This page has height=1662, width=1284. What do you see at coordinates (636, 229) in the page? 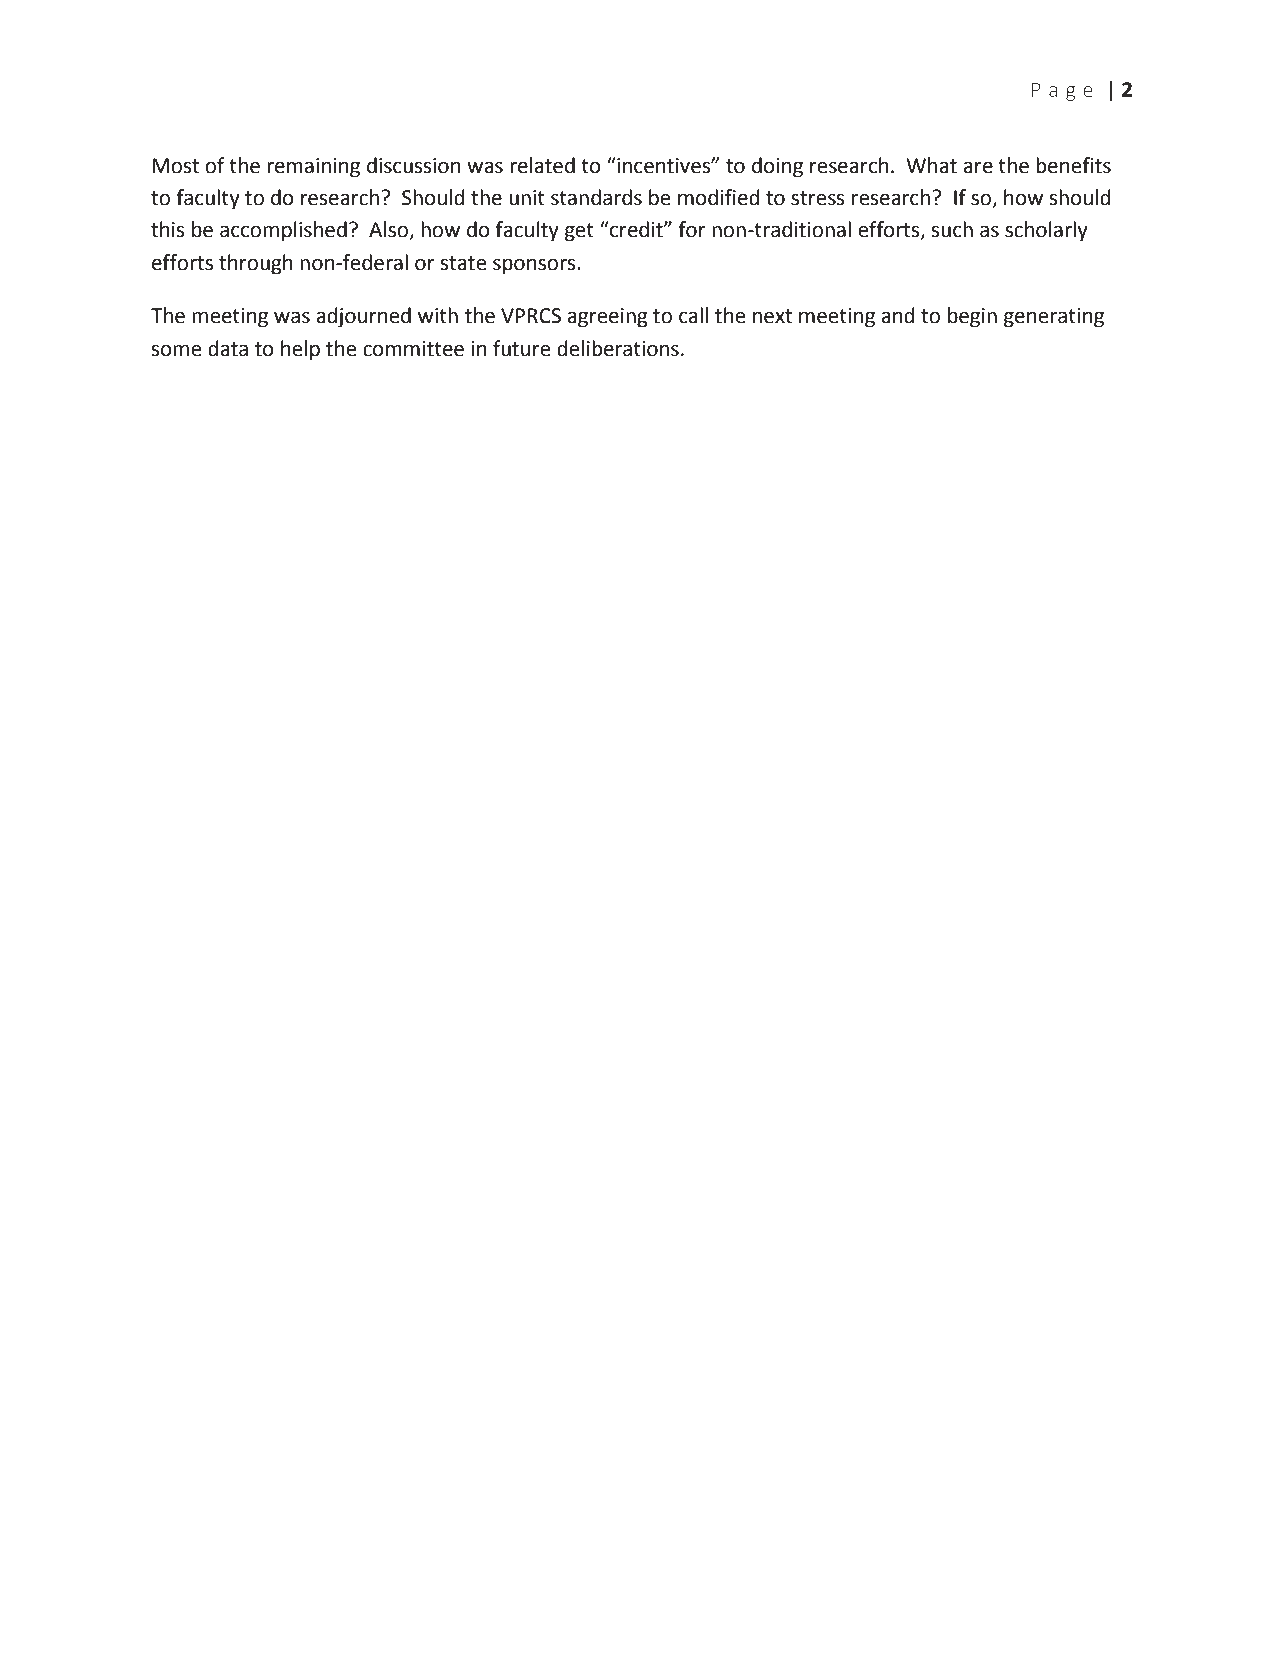
I see `credit` at bounding box center [636, 229].
